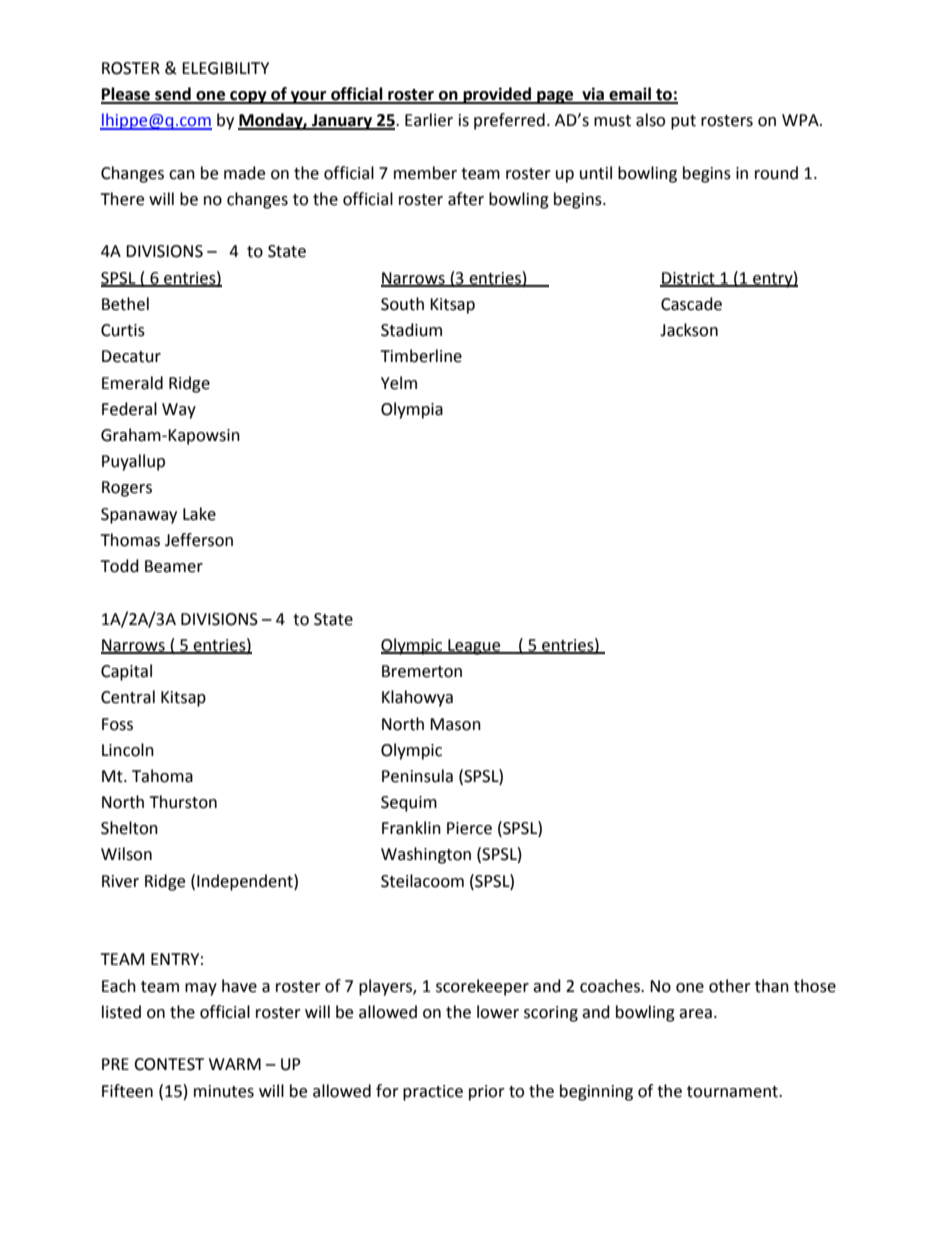 Image resolution: width=952 pixels, height=1233 pixels. I want to click on send, so click(173, 95).
